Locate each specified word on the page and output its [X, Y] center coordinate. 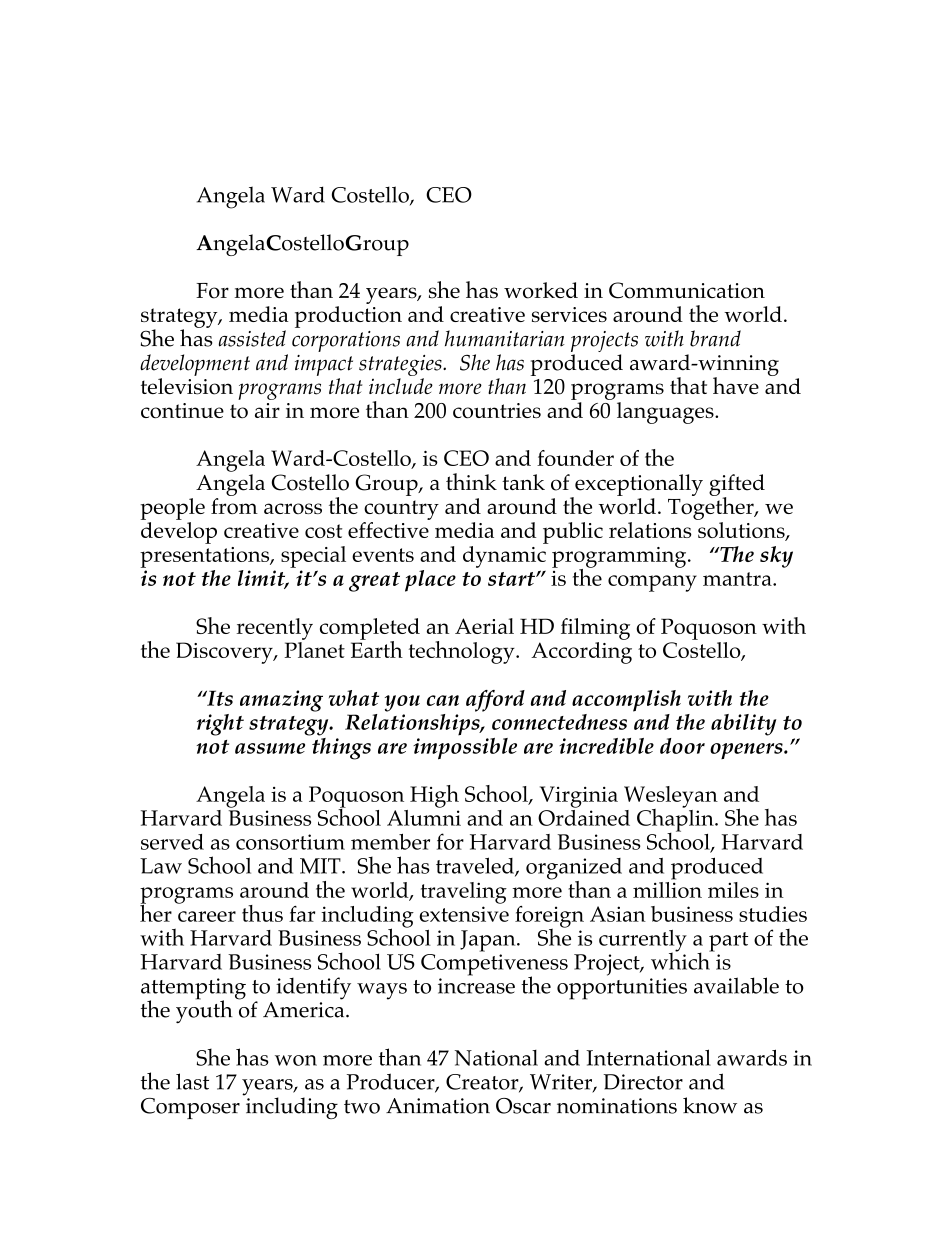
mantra [738, 579]
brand [715, 338]
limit [263, 579]
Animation [438, 1106]
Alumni [424, 816]
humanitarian [505, 338]
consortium [290, 842]
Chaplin [676, 820]
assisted [252, 338]
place [430, 581]
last [192, 1081]
